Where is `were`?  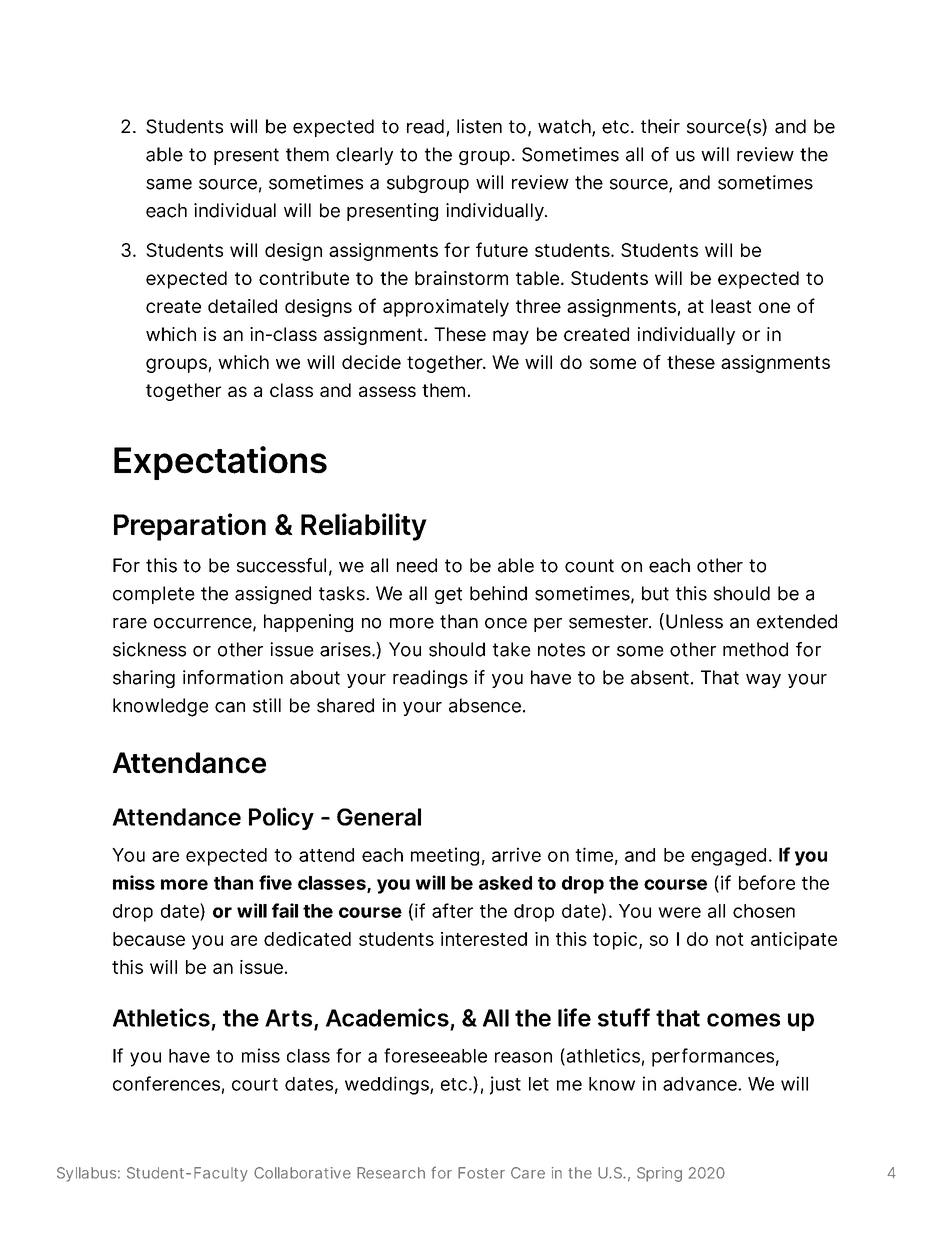 were is located at coordinates (679, 912).
